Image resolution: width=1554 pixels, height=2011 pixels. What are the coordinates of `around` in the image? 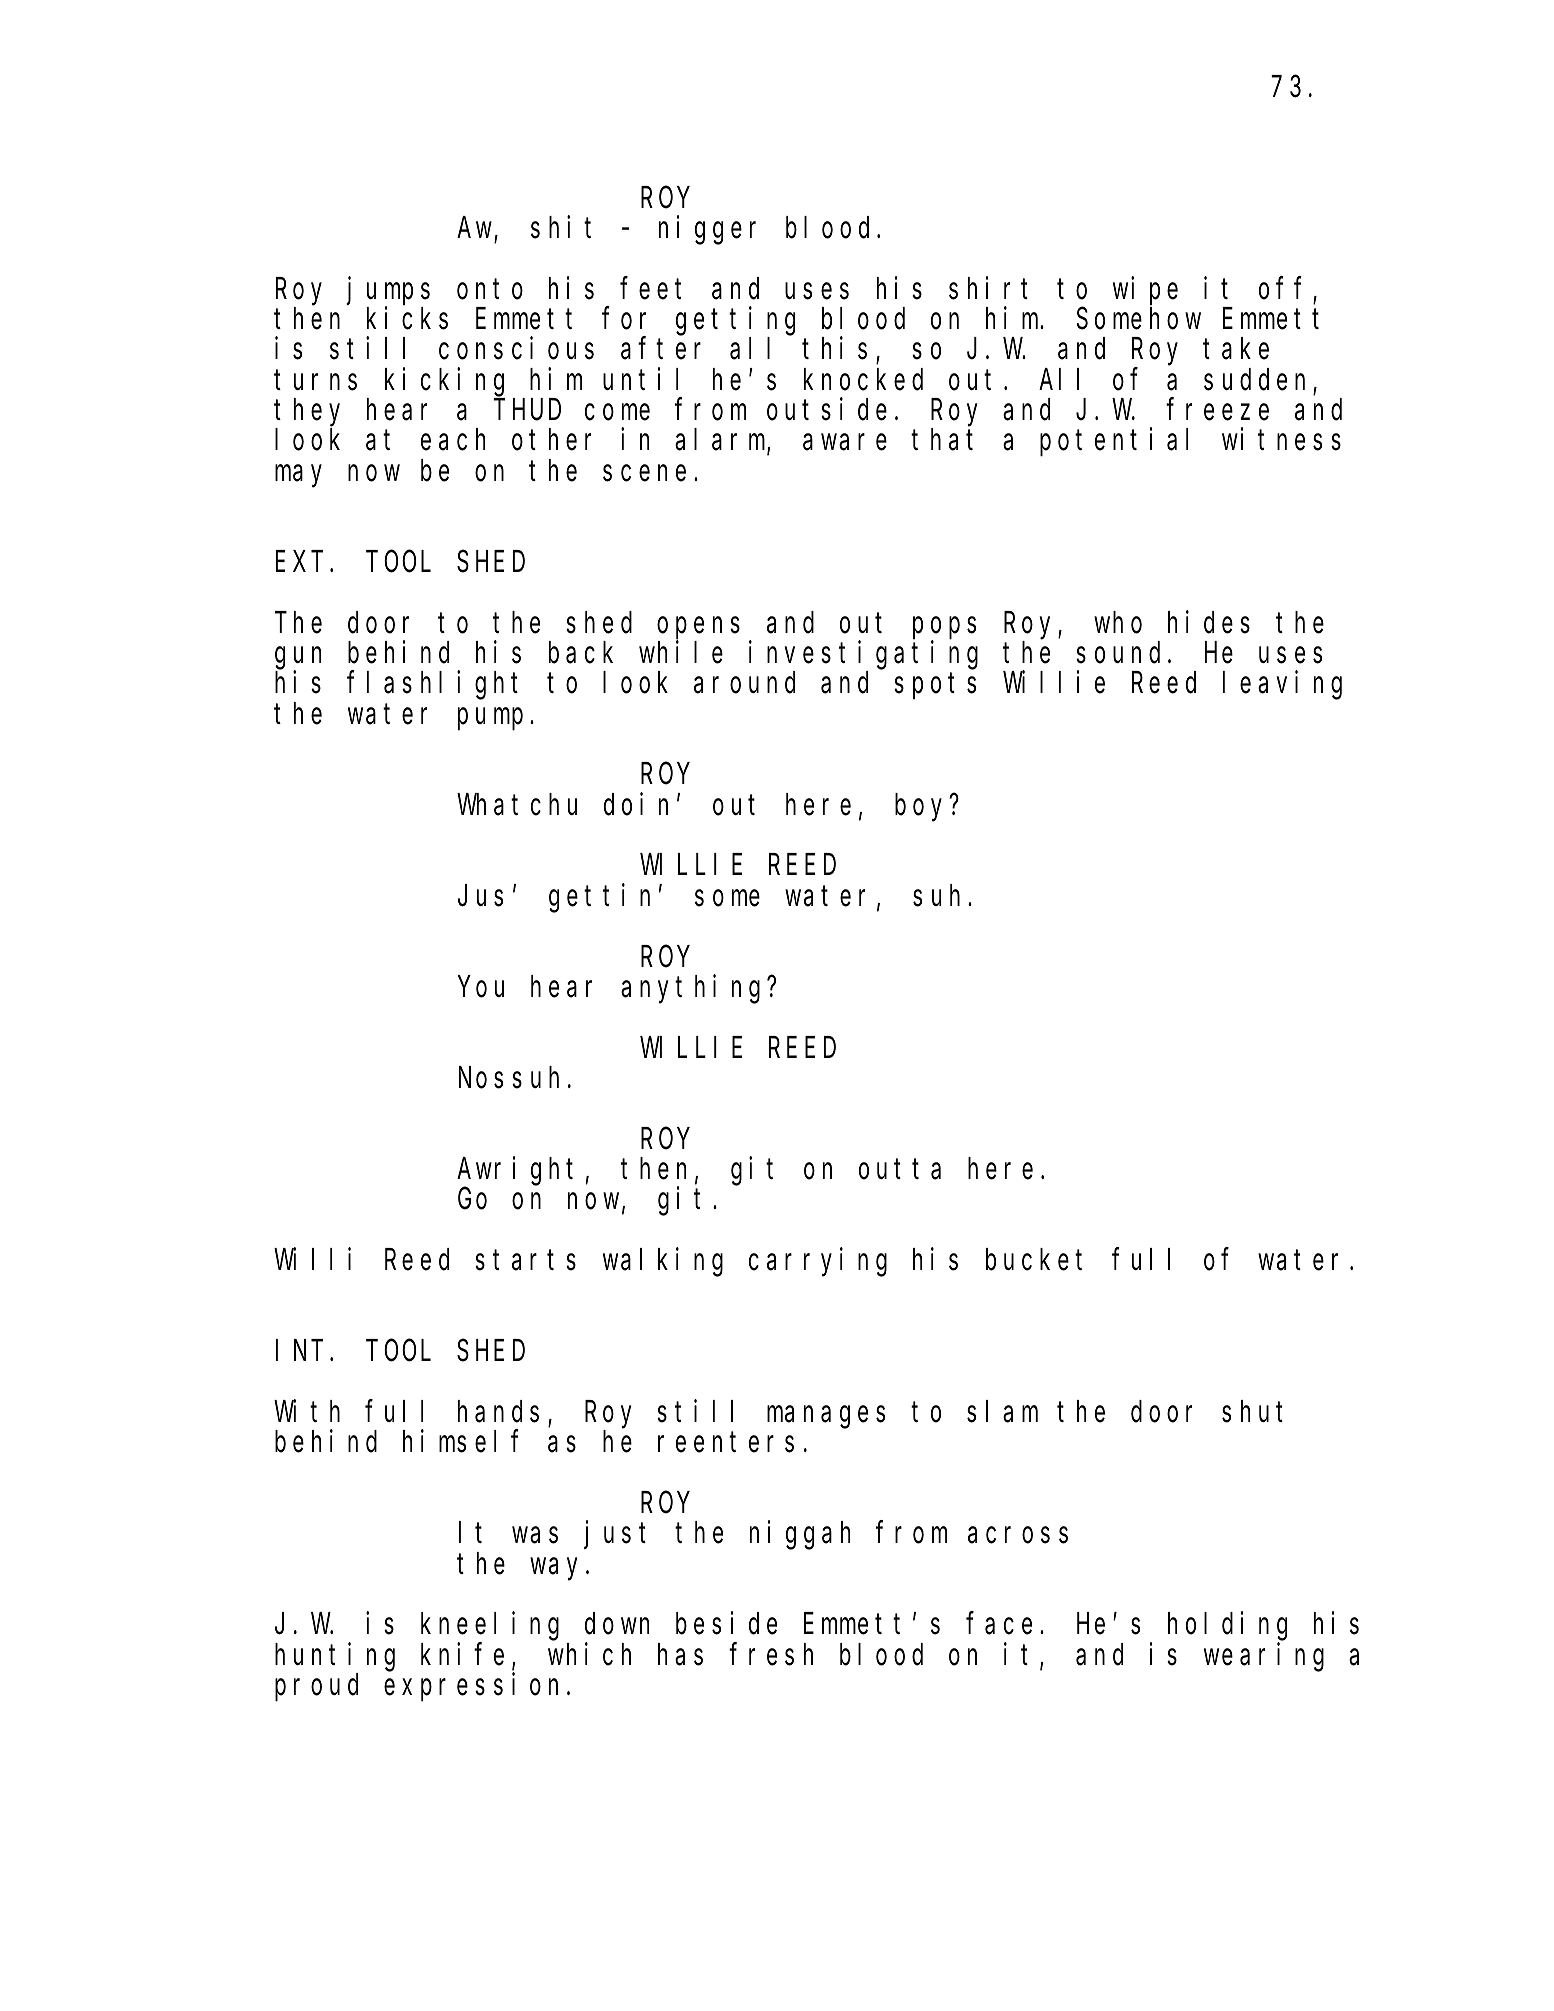 It's located at (744, 683).
